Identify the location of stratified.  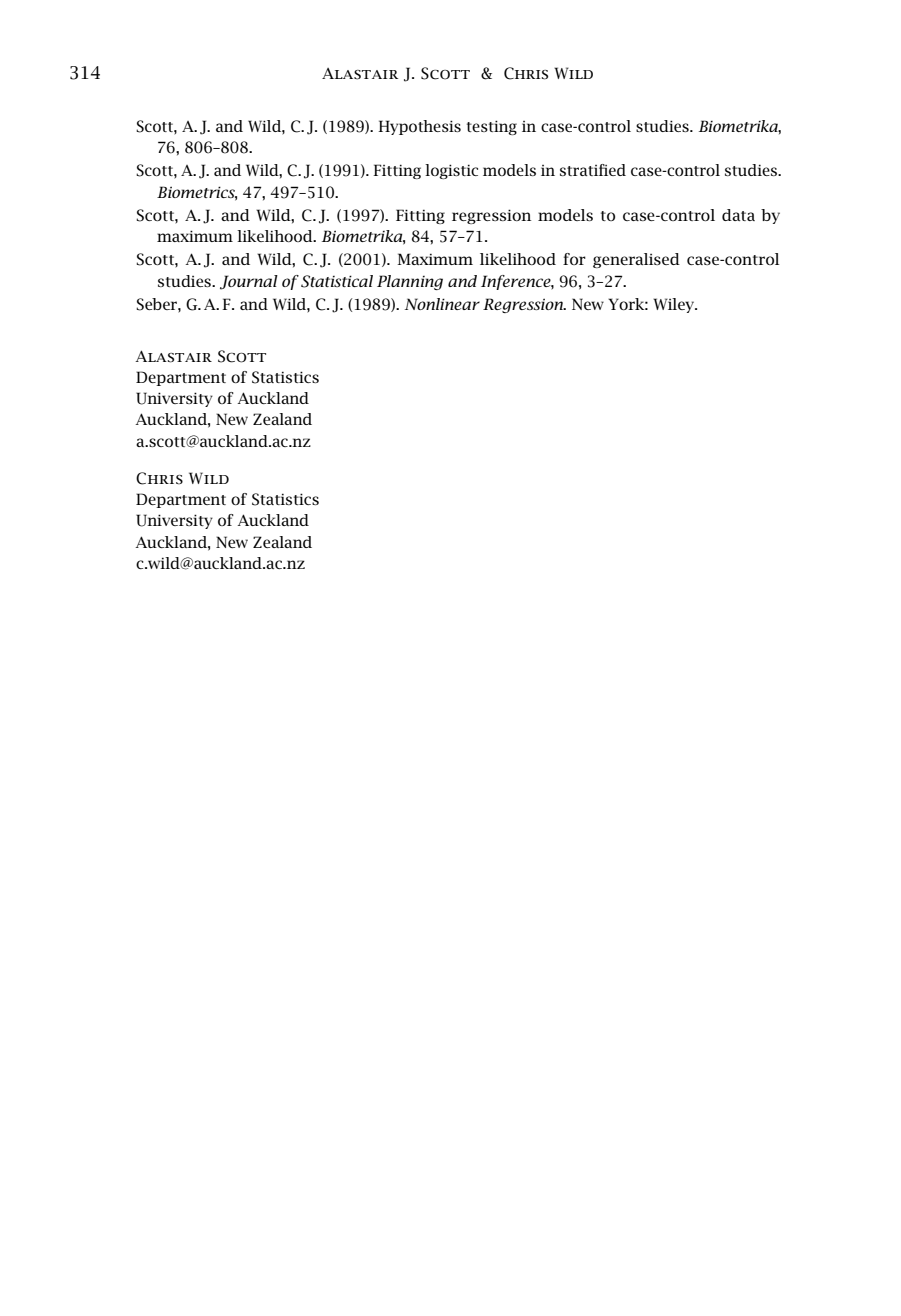
(593, 170).
